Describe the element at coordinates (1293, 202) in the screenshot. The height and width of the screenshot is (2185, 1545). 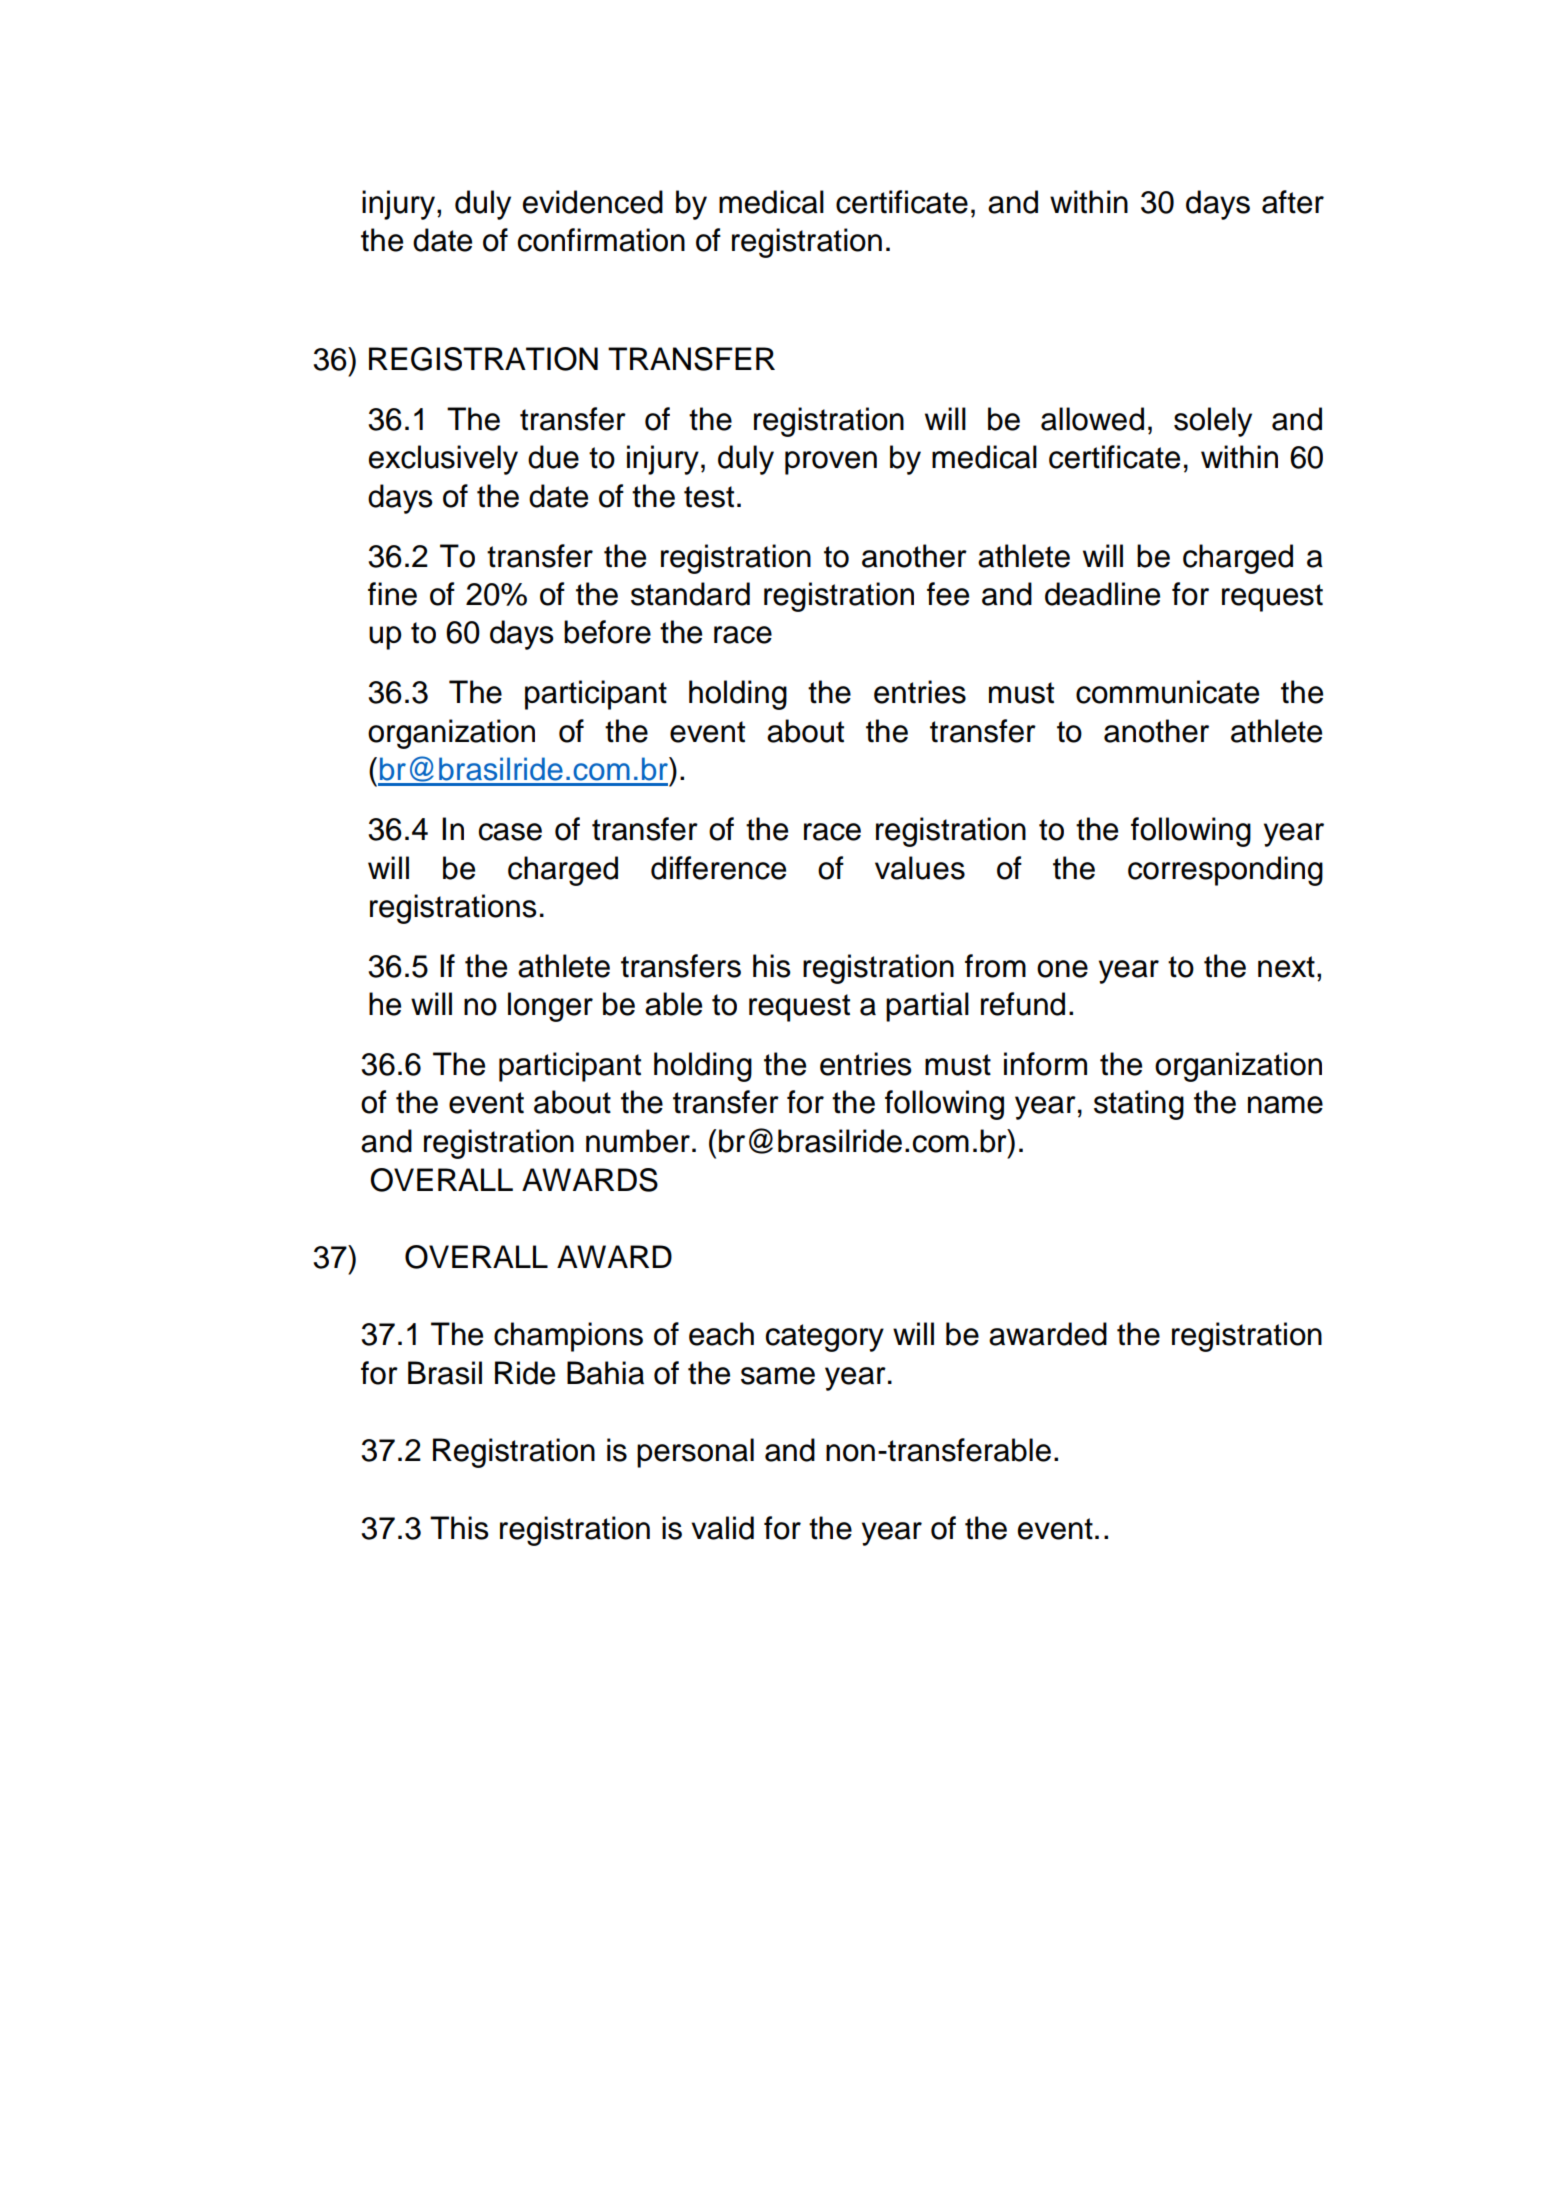
I see `after` at that location.
